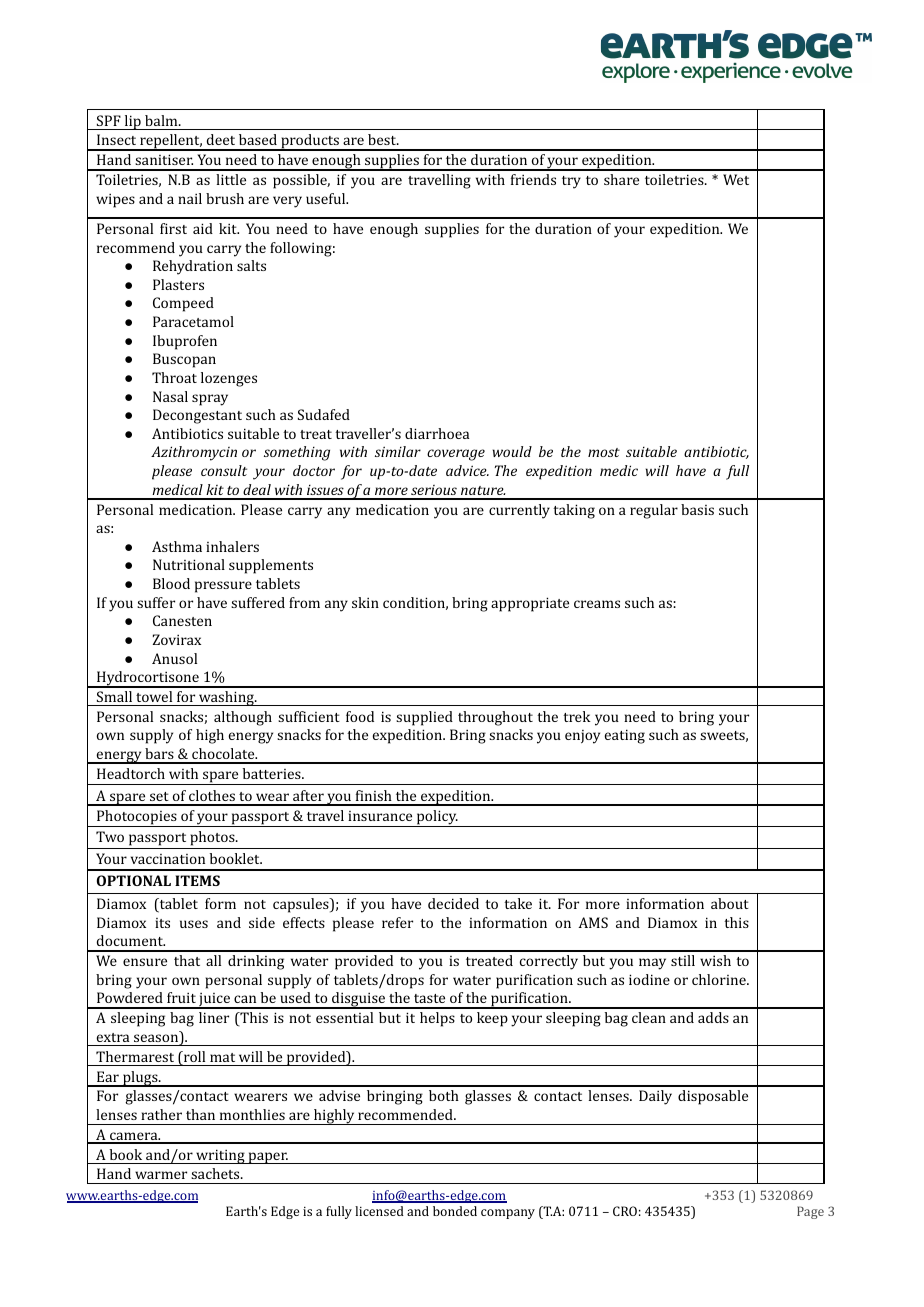 The image size is (924, 1307). Describe the element at coordinates (533, 179) in the screenshot. I see `friends` at that location.
